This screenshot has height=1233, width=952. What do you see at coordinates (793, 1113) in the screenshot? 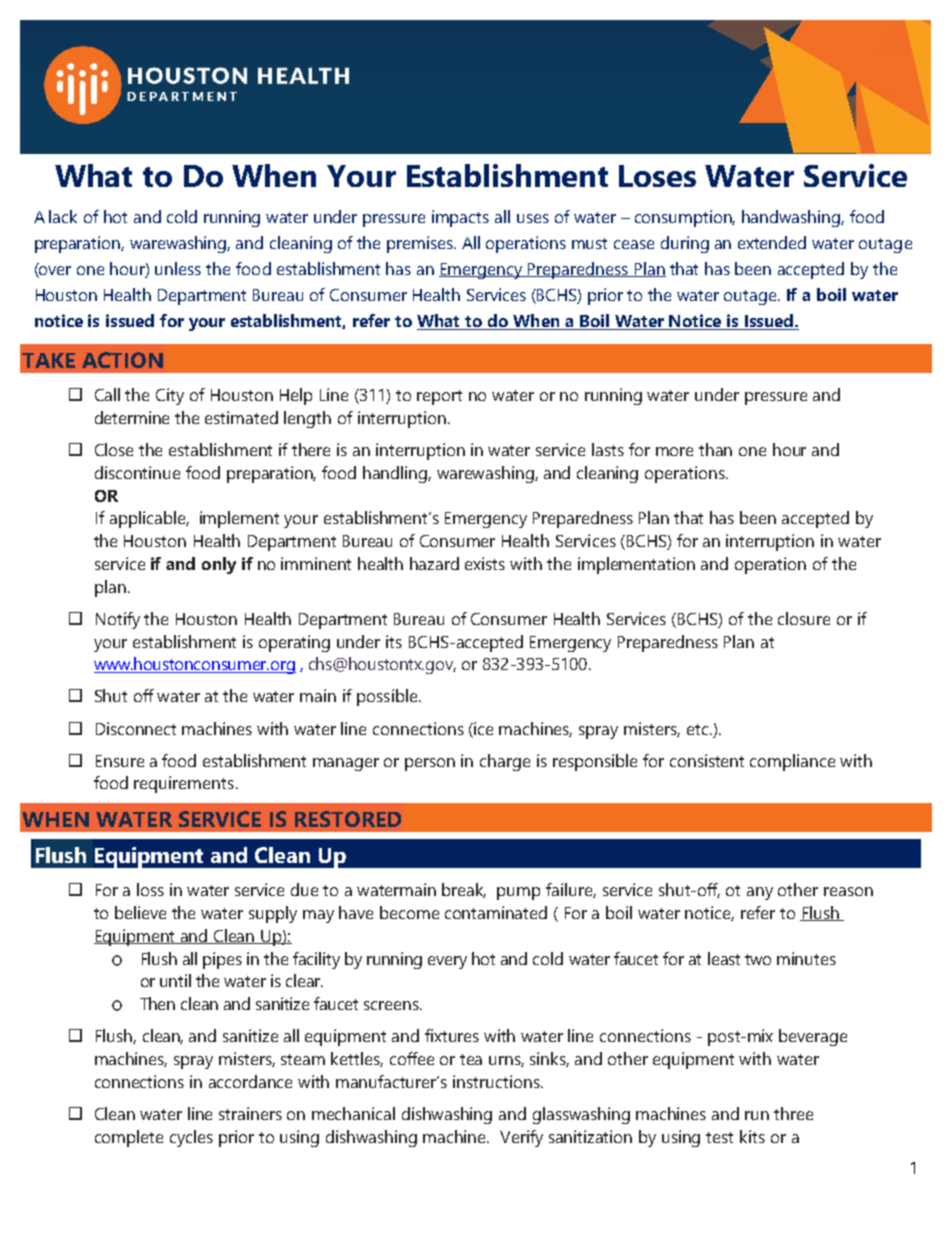
I see `three` at bounding box center [793, 1113].
